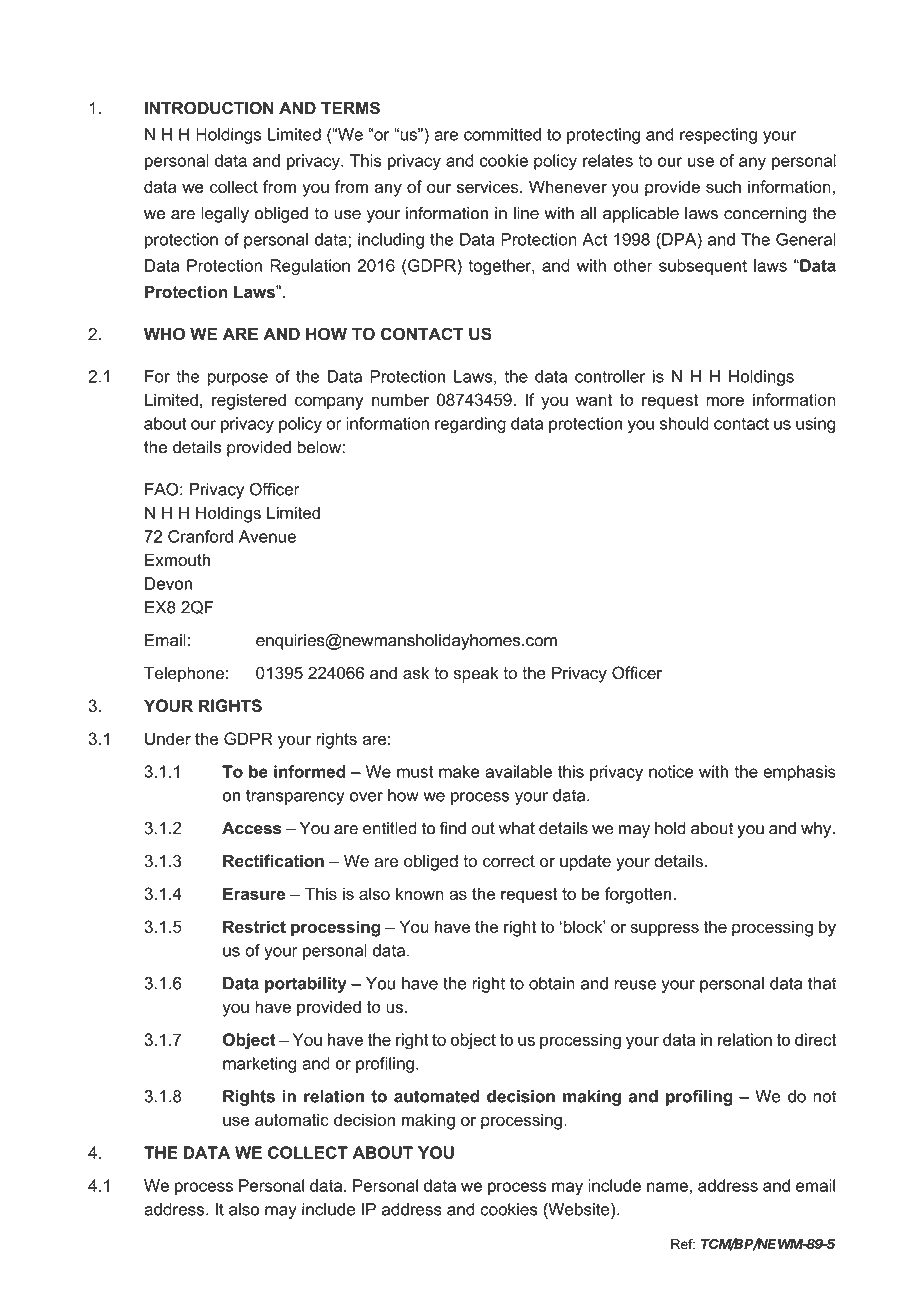  What do you see at coordinates (799, 773) in the document?
I see `emphasis` at bounding box center [799, 773].
